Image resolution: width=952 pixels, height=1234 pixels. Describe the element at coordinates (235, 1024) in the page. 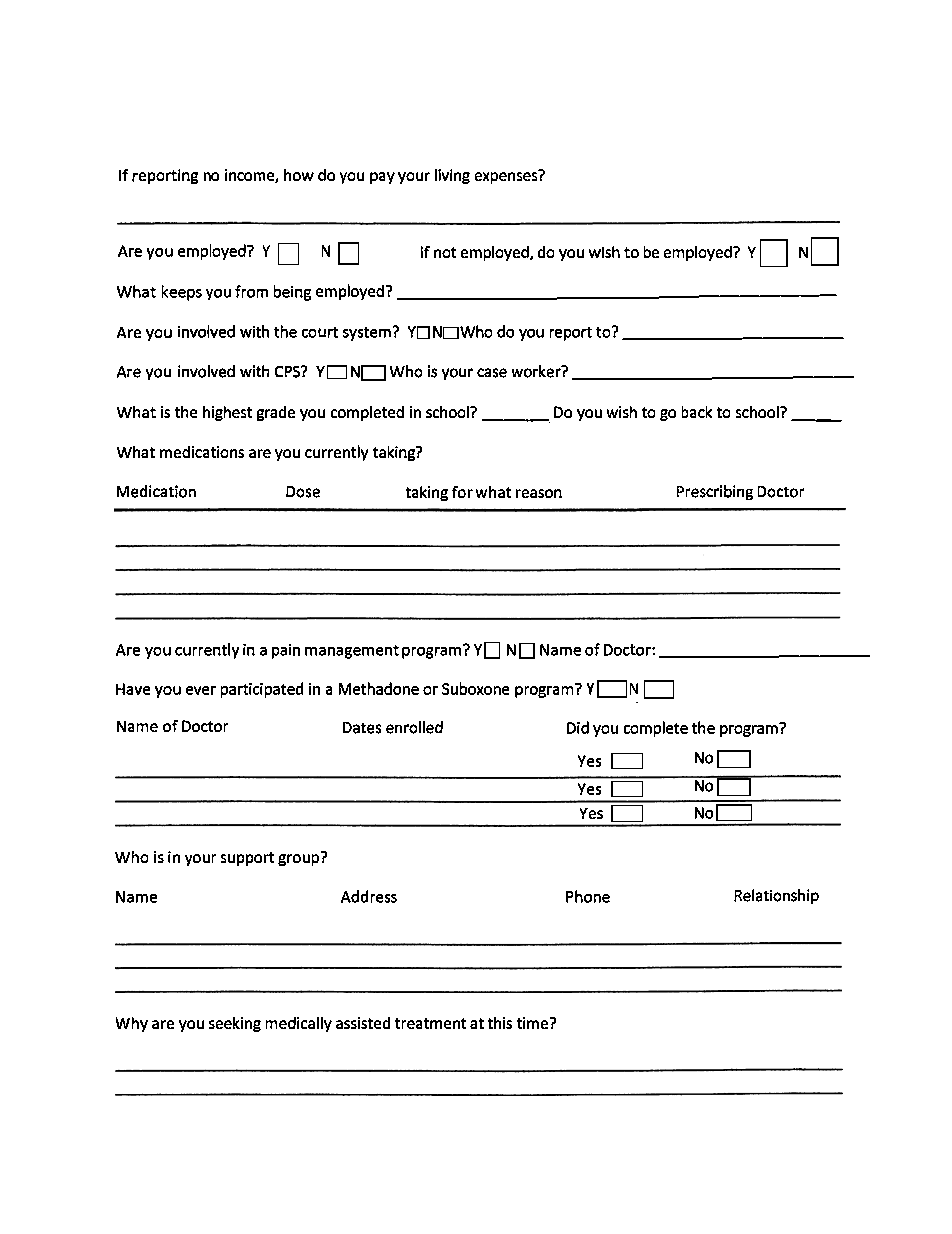

I see `seeking` at that location.
